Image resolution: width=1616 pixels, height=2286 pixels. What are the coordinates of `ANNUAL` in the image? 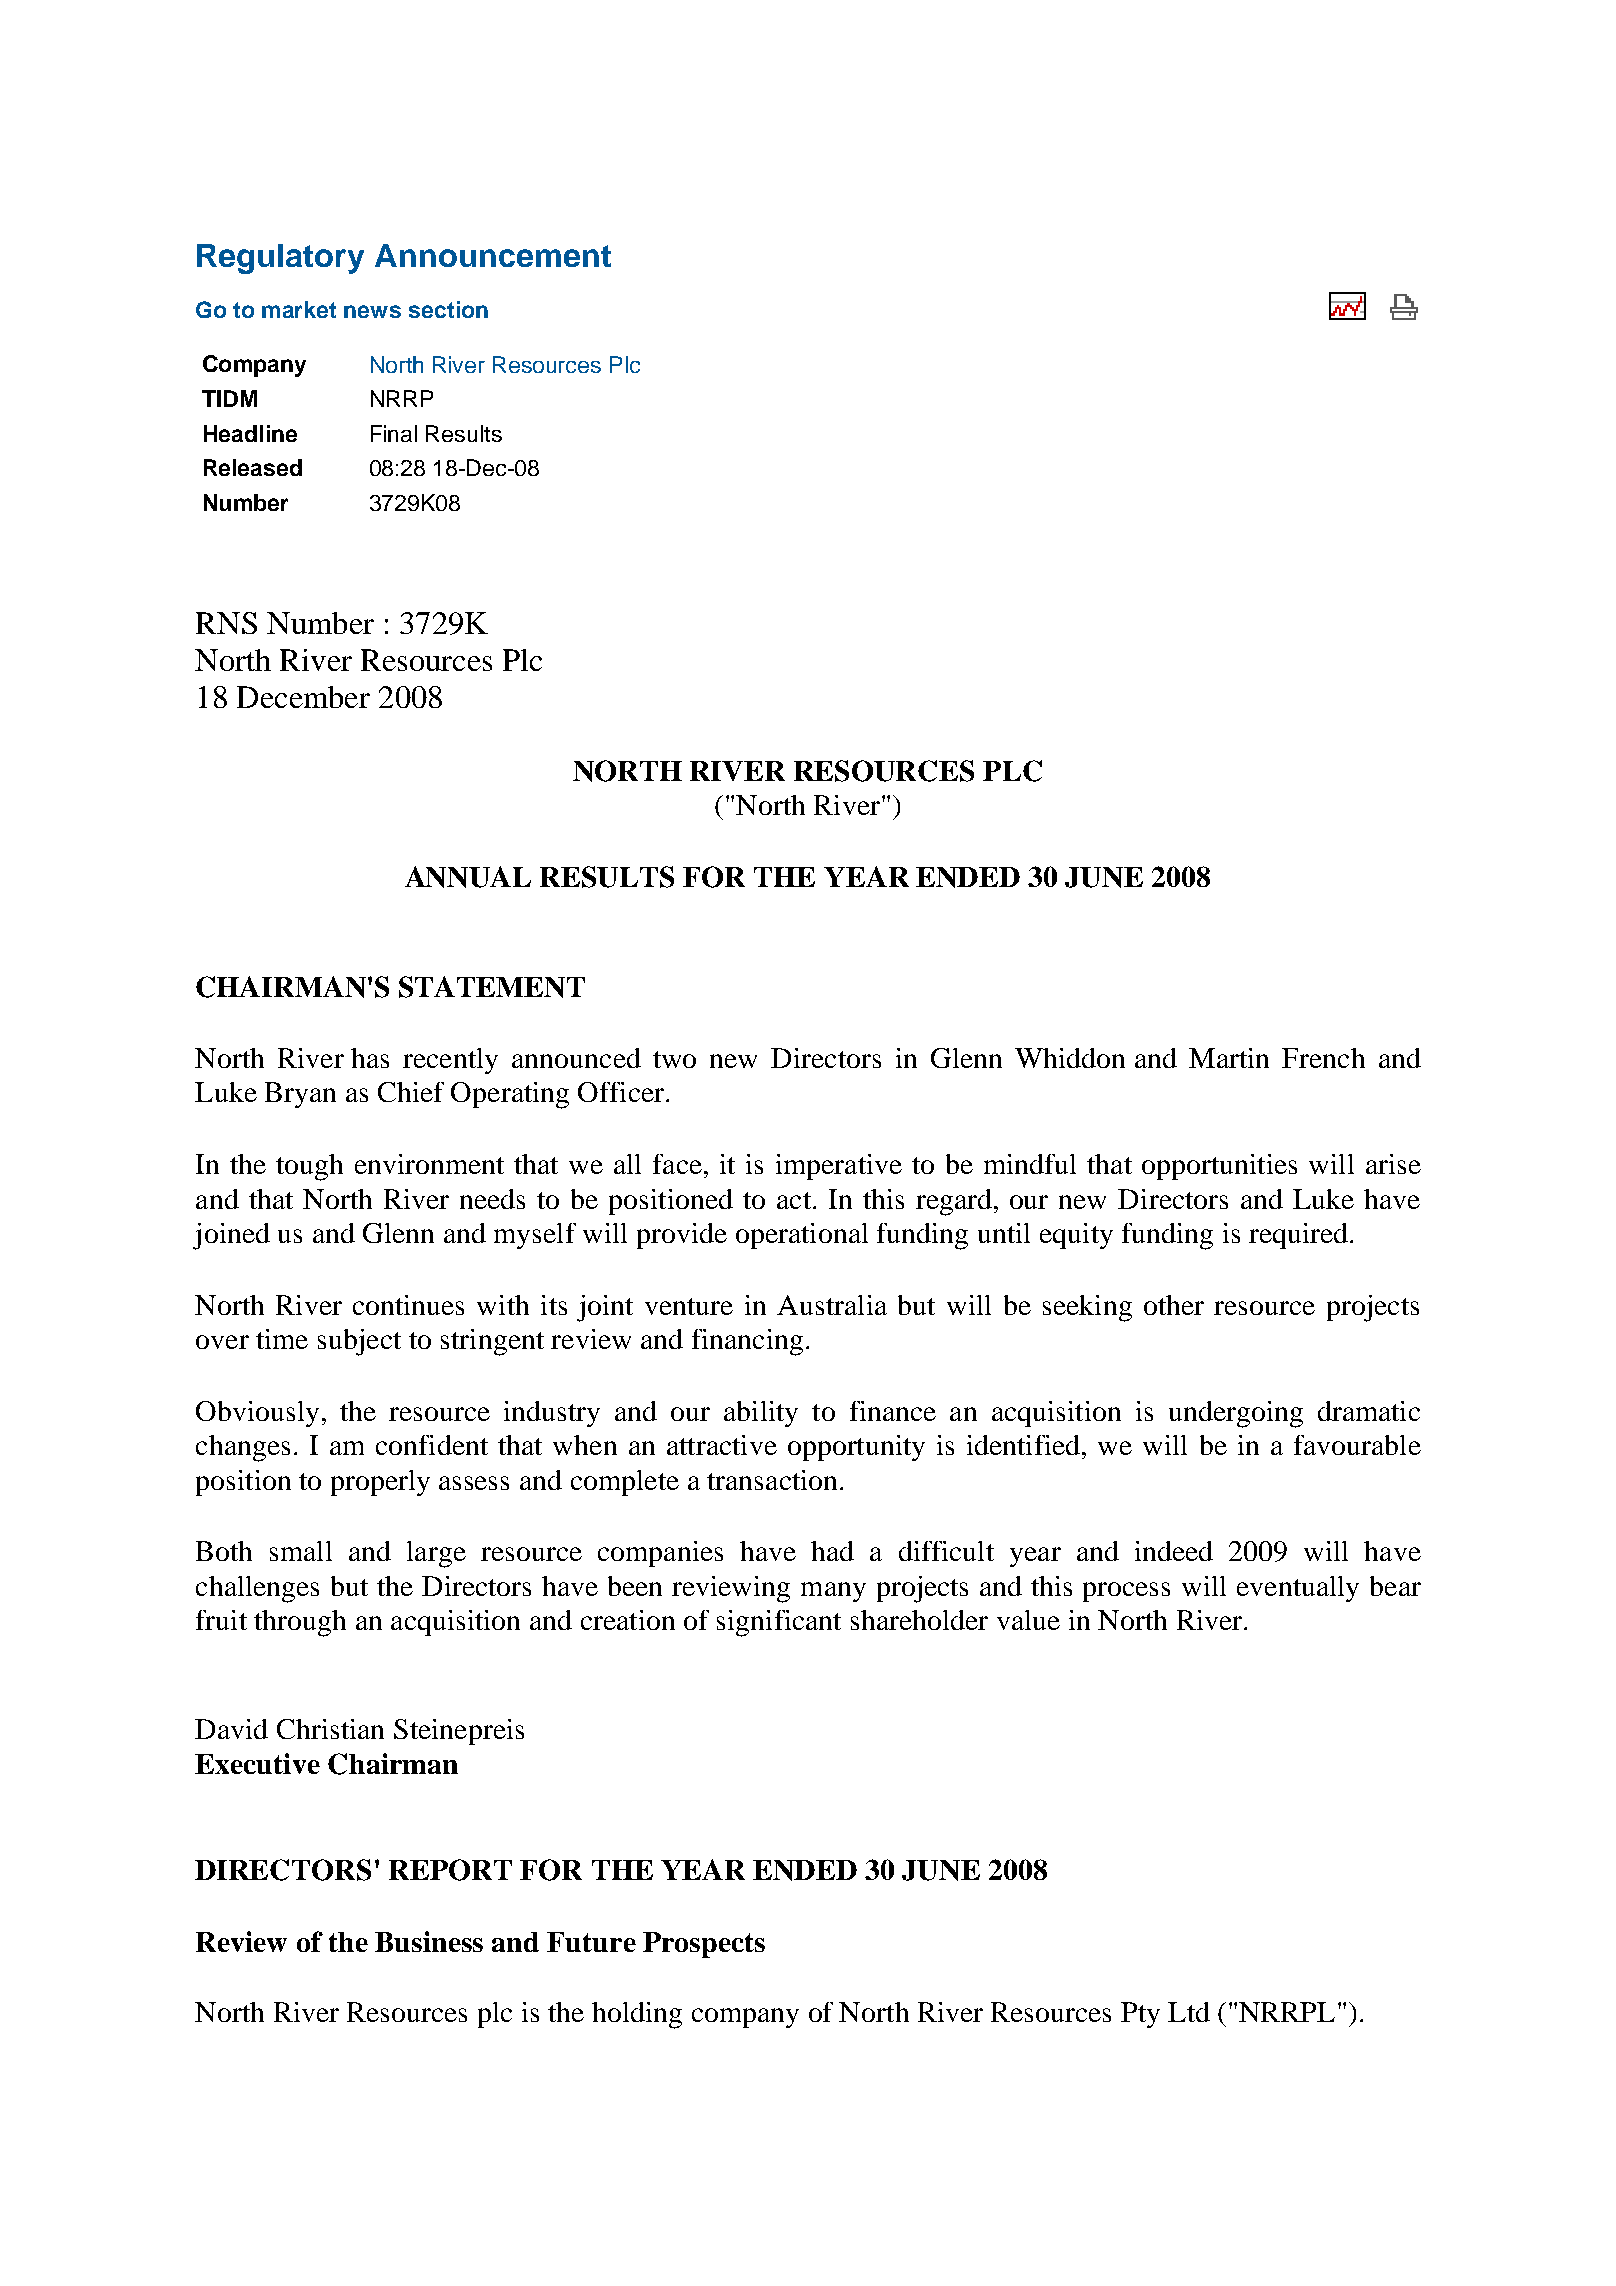 It's located at (468, 877).
